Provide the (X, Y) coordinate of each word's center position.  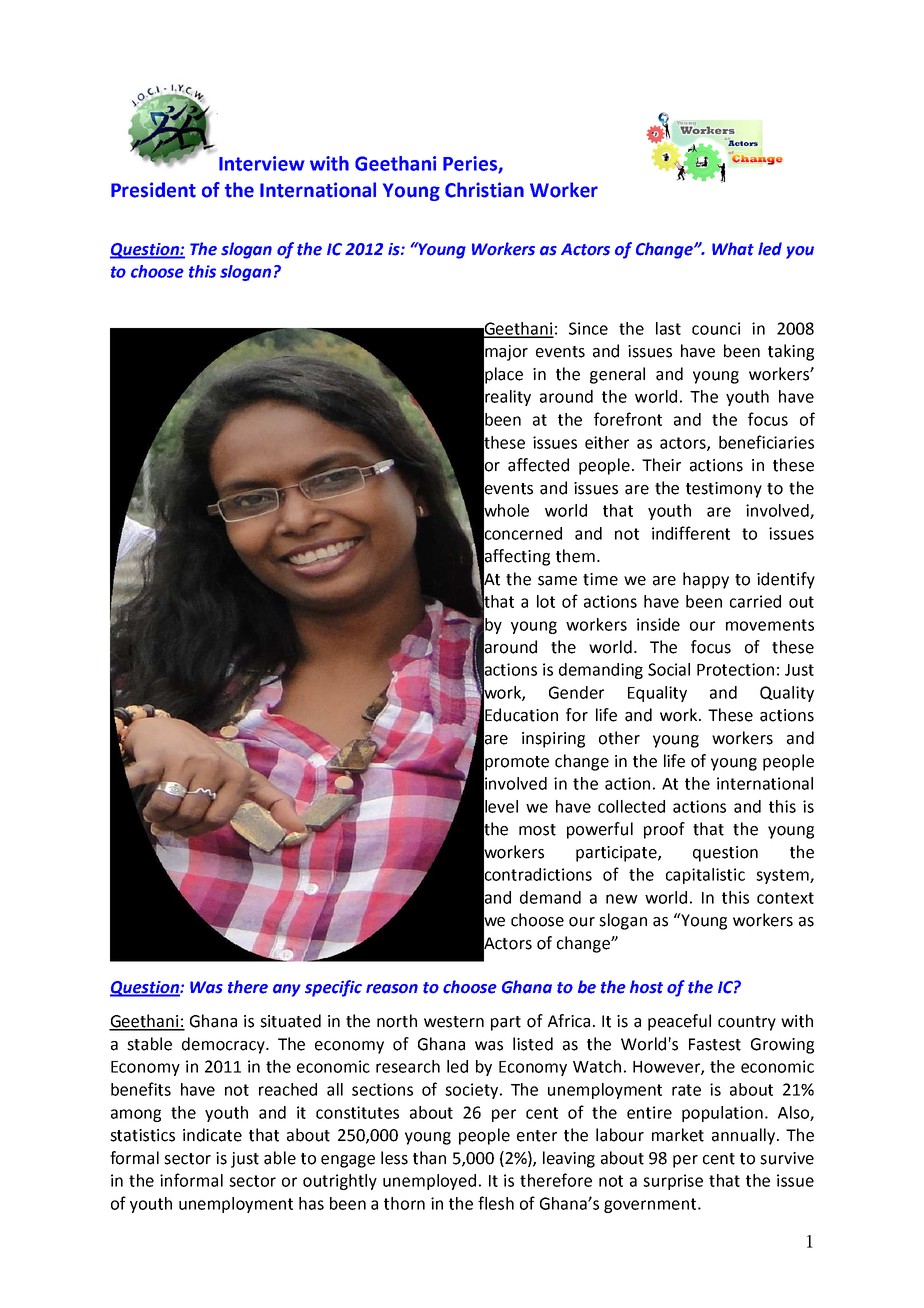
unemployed (429, 1182)
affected (538, 465)
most (537, 830)
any (287, 990)
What (733, 249)
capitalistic (705, 876)
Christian (484, 190)
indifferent (691, 533)
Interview (262, 163)
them (575, 556)
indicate (212, 1135)
